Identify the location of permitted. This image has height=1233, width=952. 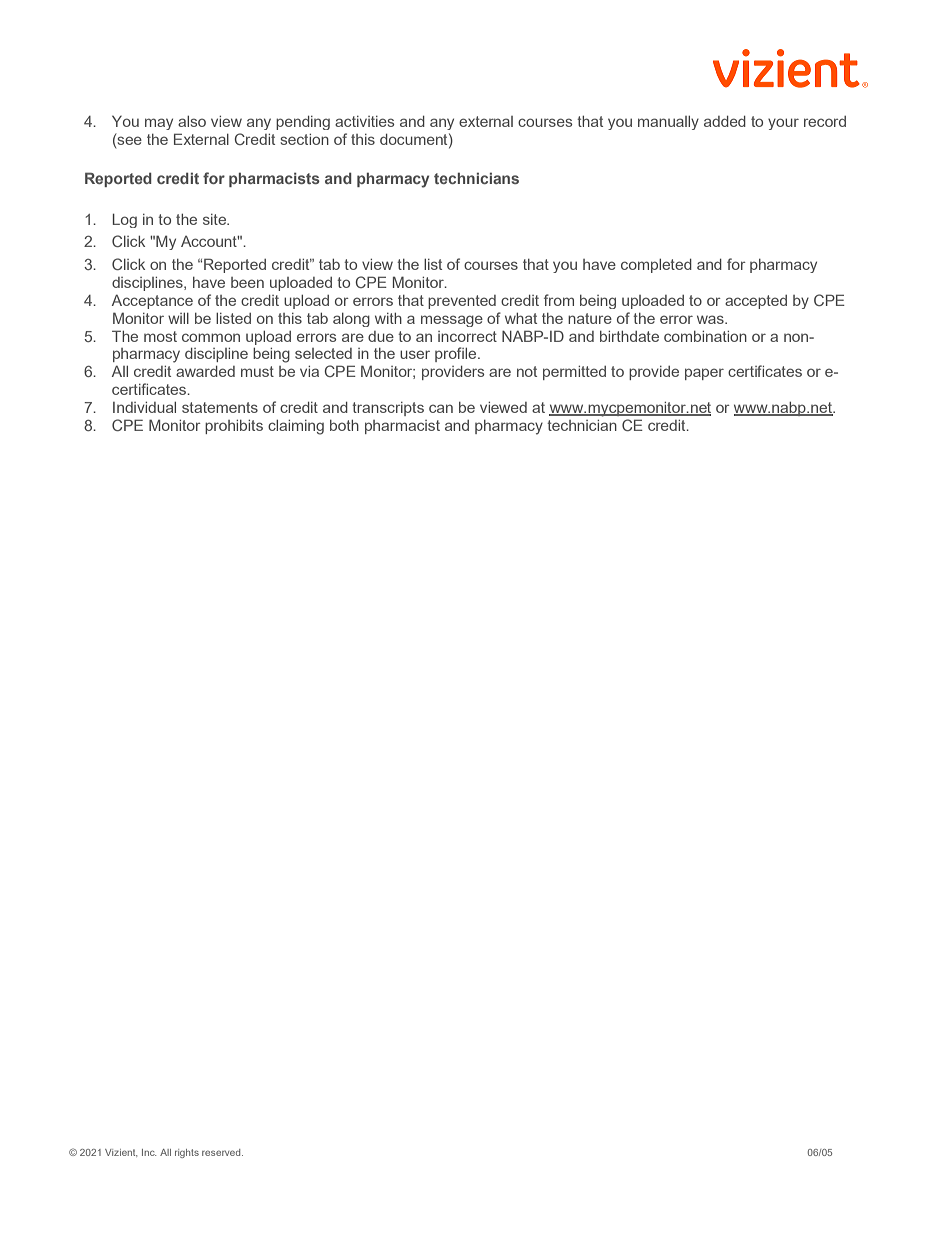
(574, 373).
